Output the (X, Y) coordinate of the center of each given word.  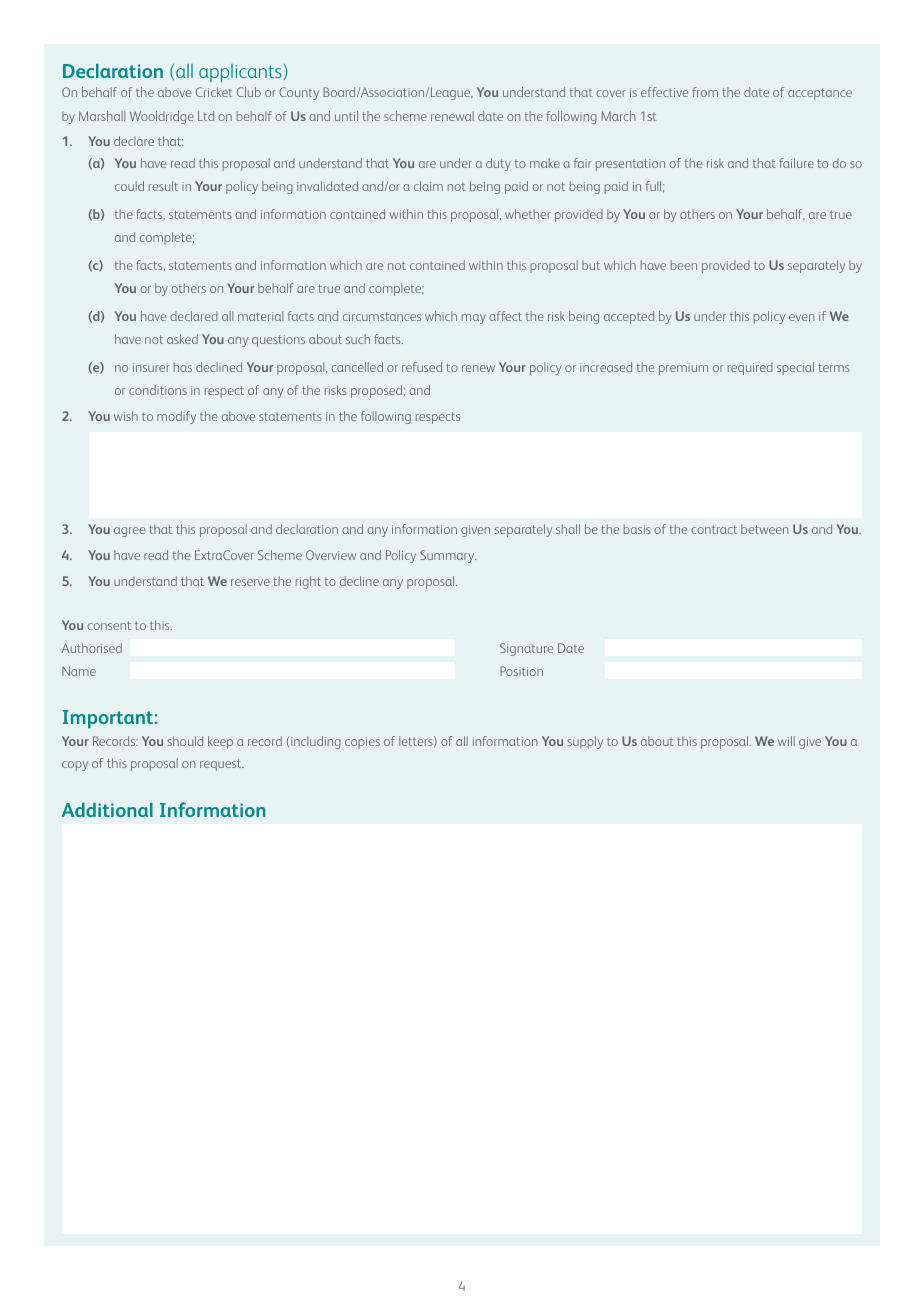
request (222, 765)
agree (129, 532)
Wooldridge (162, 117)
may (474, 319)
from (705, 92)
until (346, 116)
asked (182, 339)
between (765, 529)
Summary (448, 556)
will (786, 741)
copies (362, 743)
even (802, 317)
